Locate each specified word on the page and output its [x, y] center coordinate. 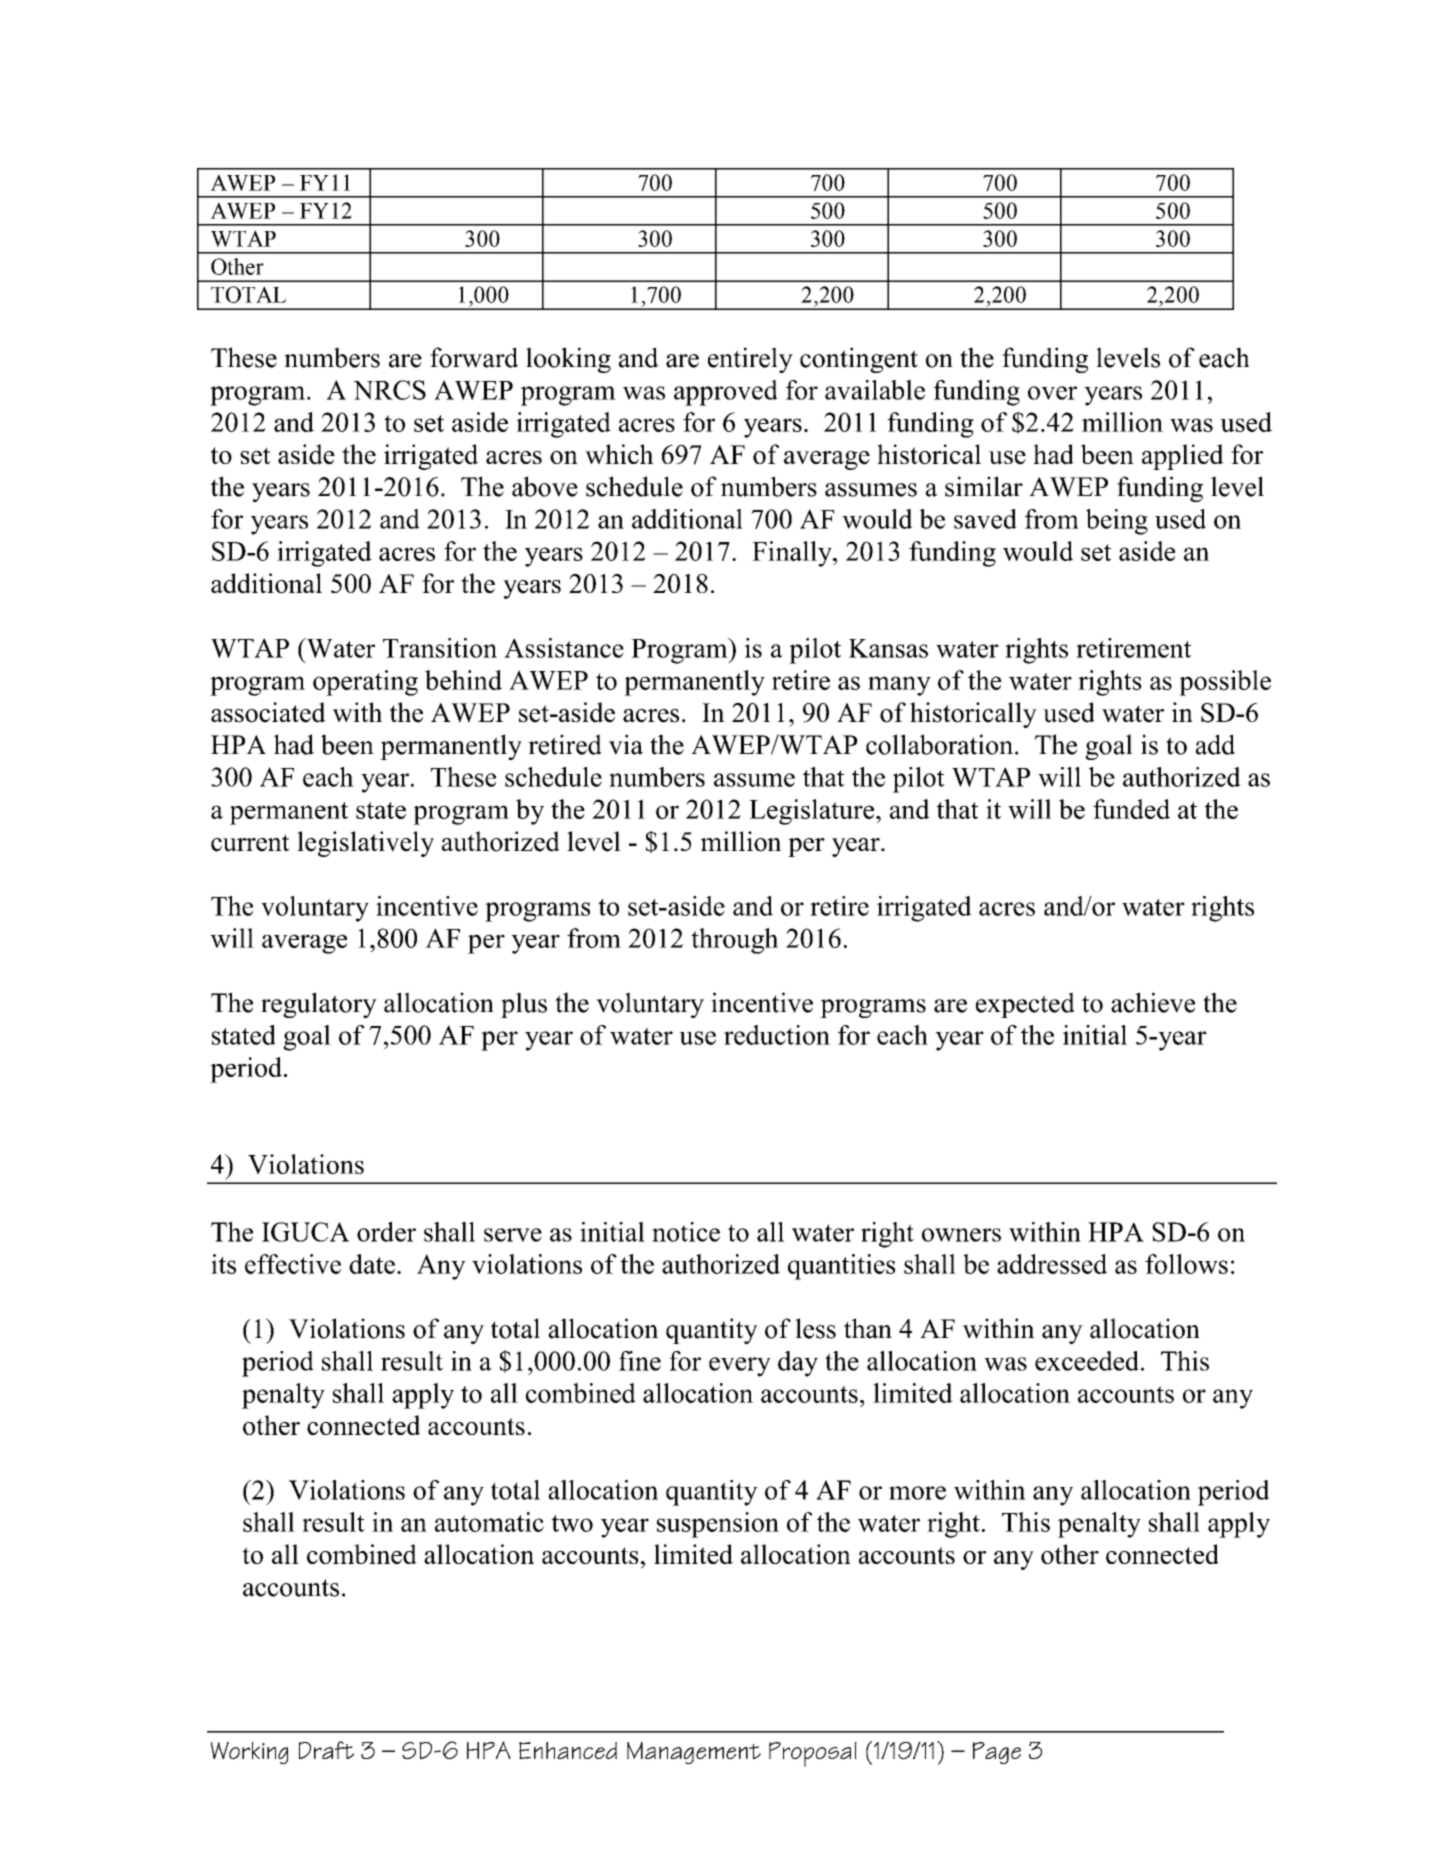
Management [694, 1753]
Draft [326, 1750]
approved [726, 393]
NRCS [389, 390]
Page [996, 1753]
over [1052, 393]
